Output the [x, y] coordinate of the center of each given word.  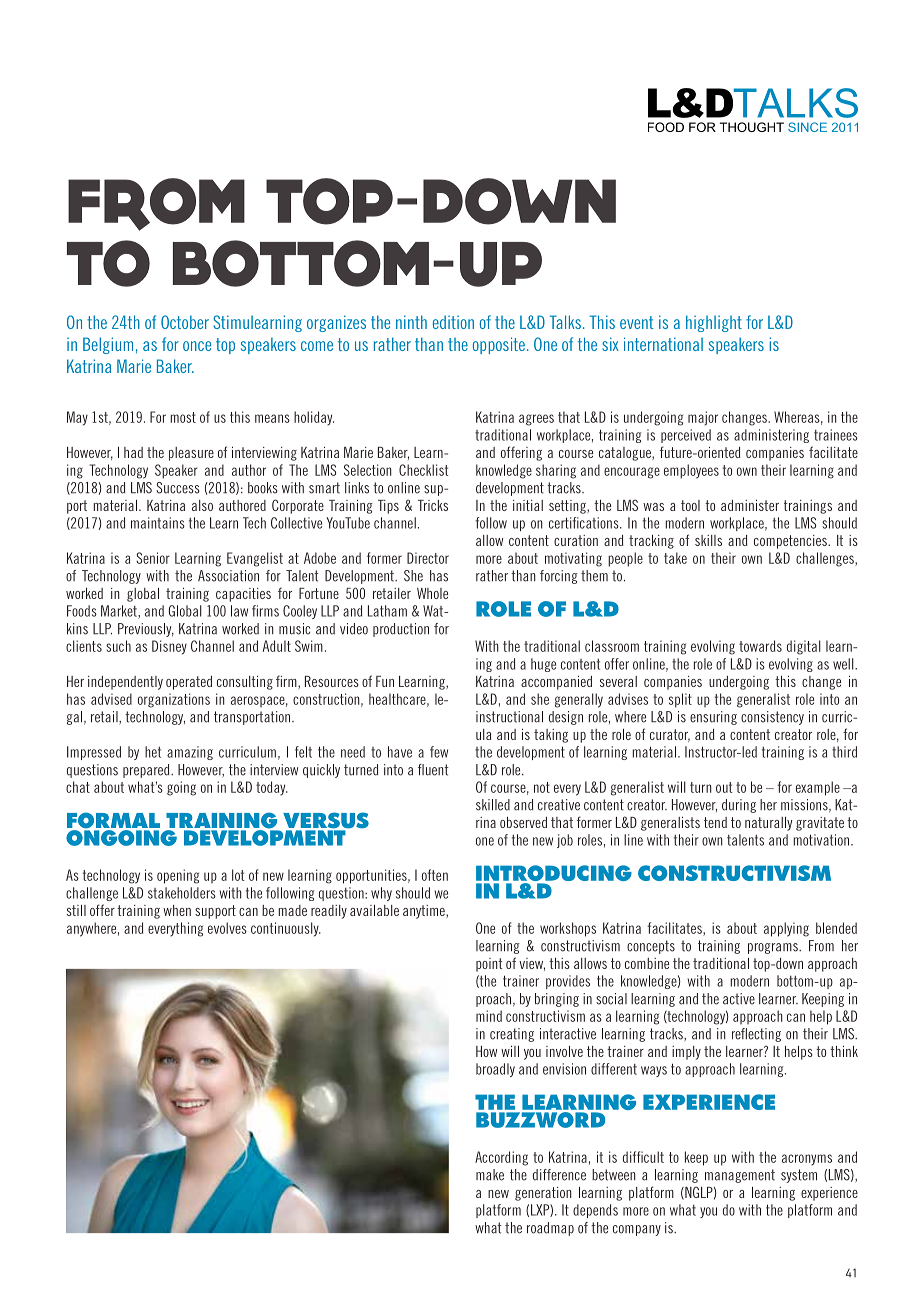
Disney [169, 647]
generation [543, 1194]
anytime [425, 912]
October [185, 322]
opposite [499, 345]
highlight [714, 323]
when [177, 910]
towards [760, 646]
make [490, 1175]
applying [786, 929]
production [401, 630]
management [740, 1176]
